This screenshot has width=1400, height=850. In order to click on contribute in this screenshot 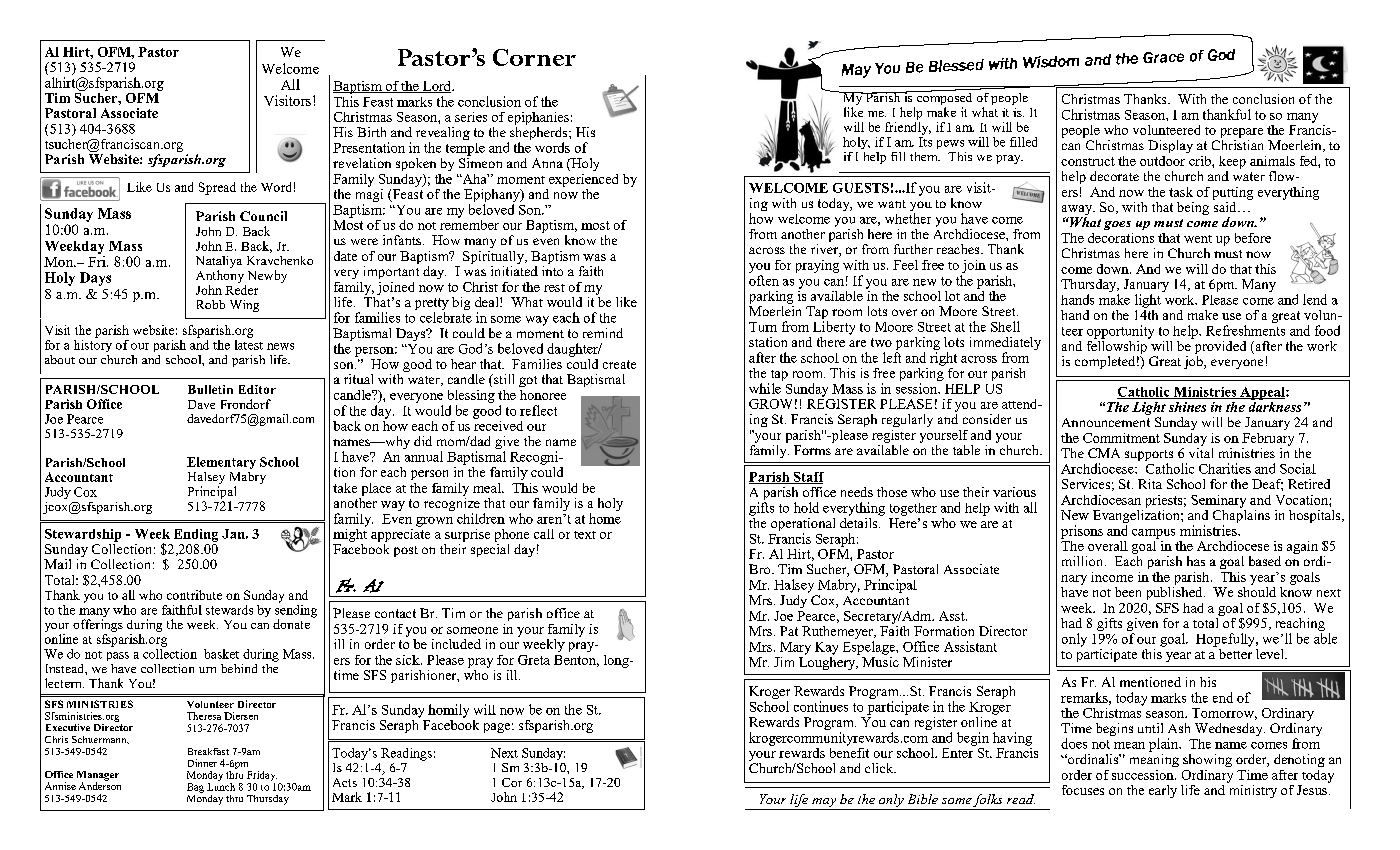, I will do `click(194, 595)`.
